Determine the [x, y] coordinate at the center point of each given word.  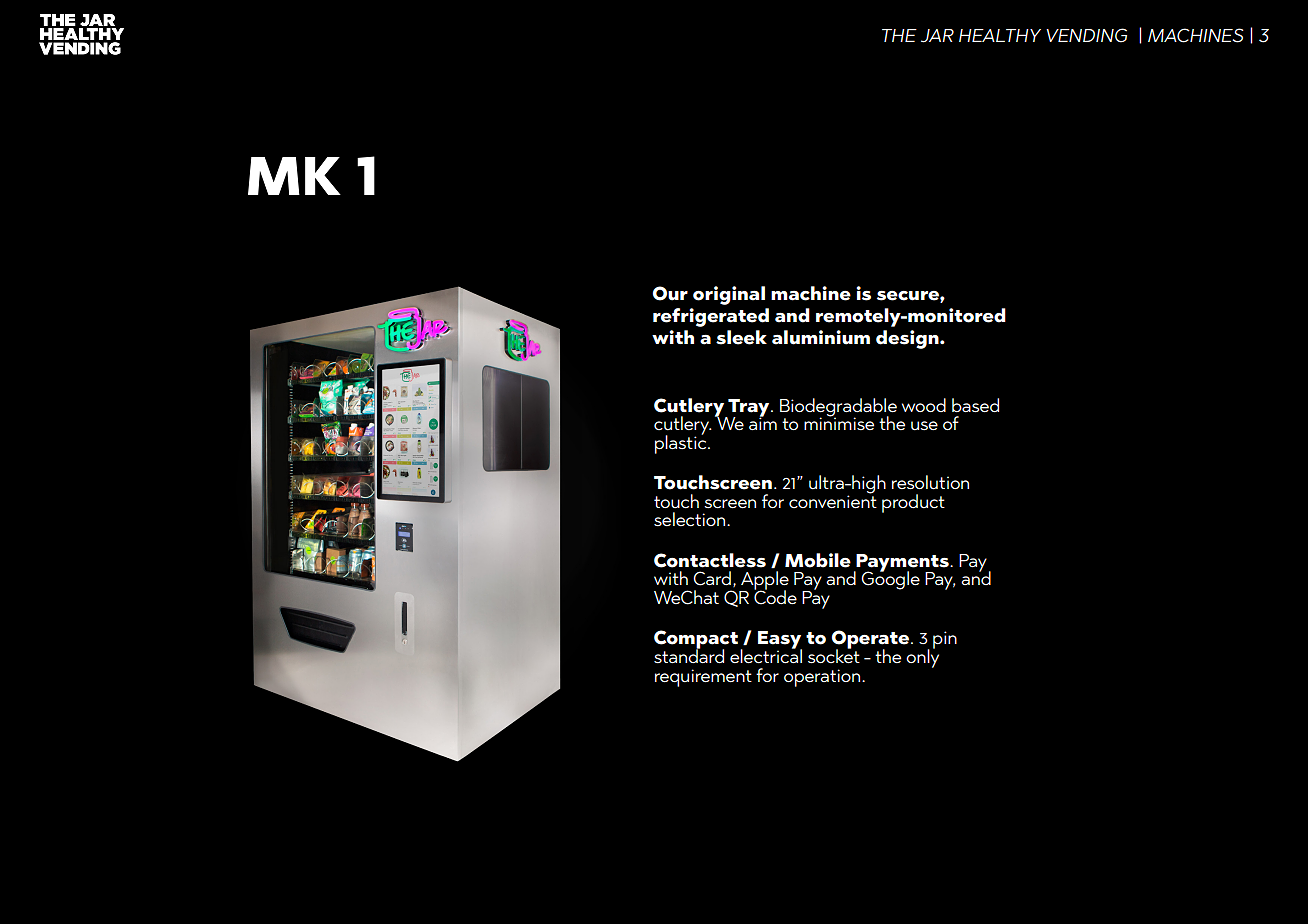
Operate [870, 640]
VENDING [1086, 35]
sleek [741, 337]
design [908, 339]
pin [945, 640]
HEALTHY [1000, 35]
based [975, 405]
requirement [703, 678]
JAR [937, 36]
